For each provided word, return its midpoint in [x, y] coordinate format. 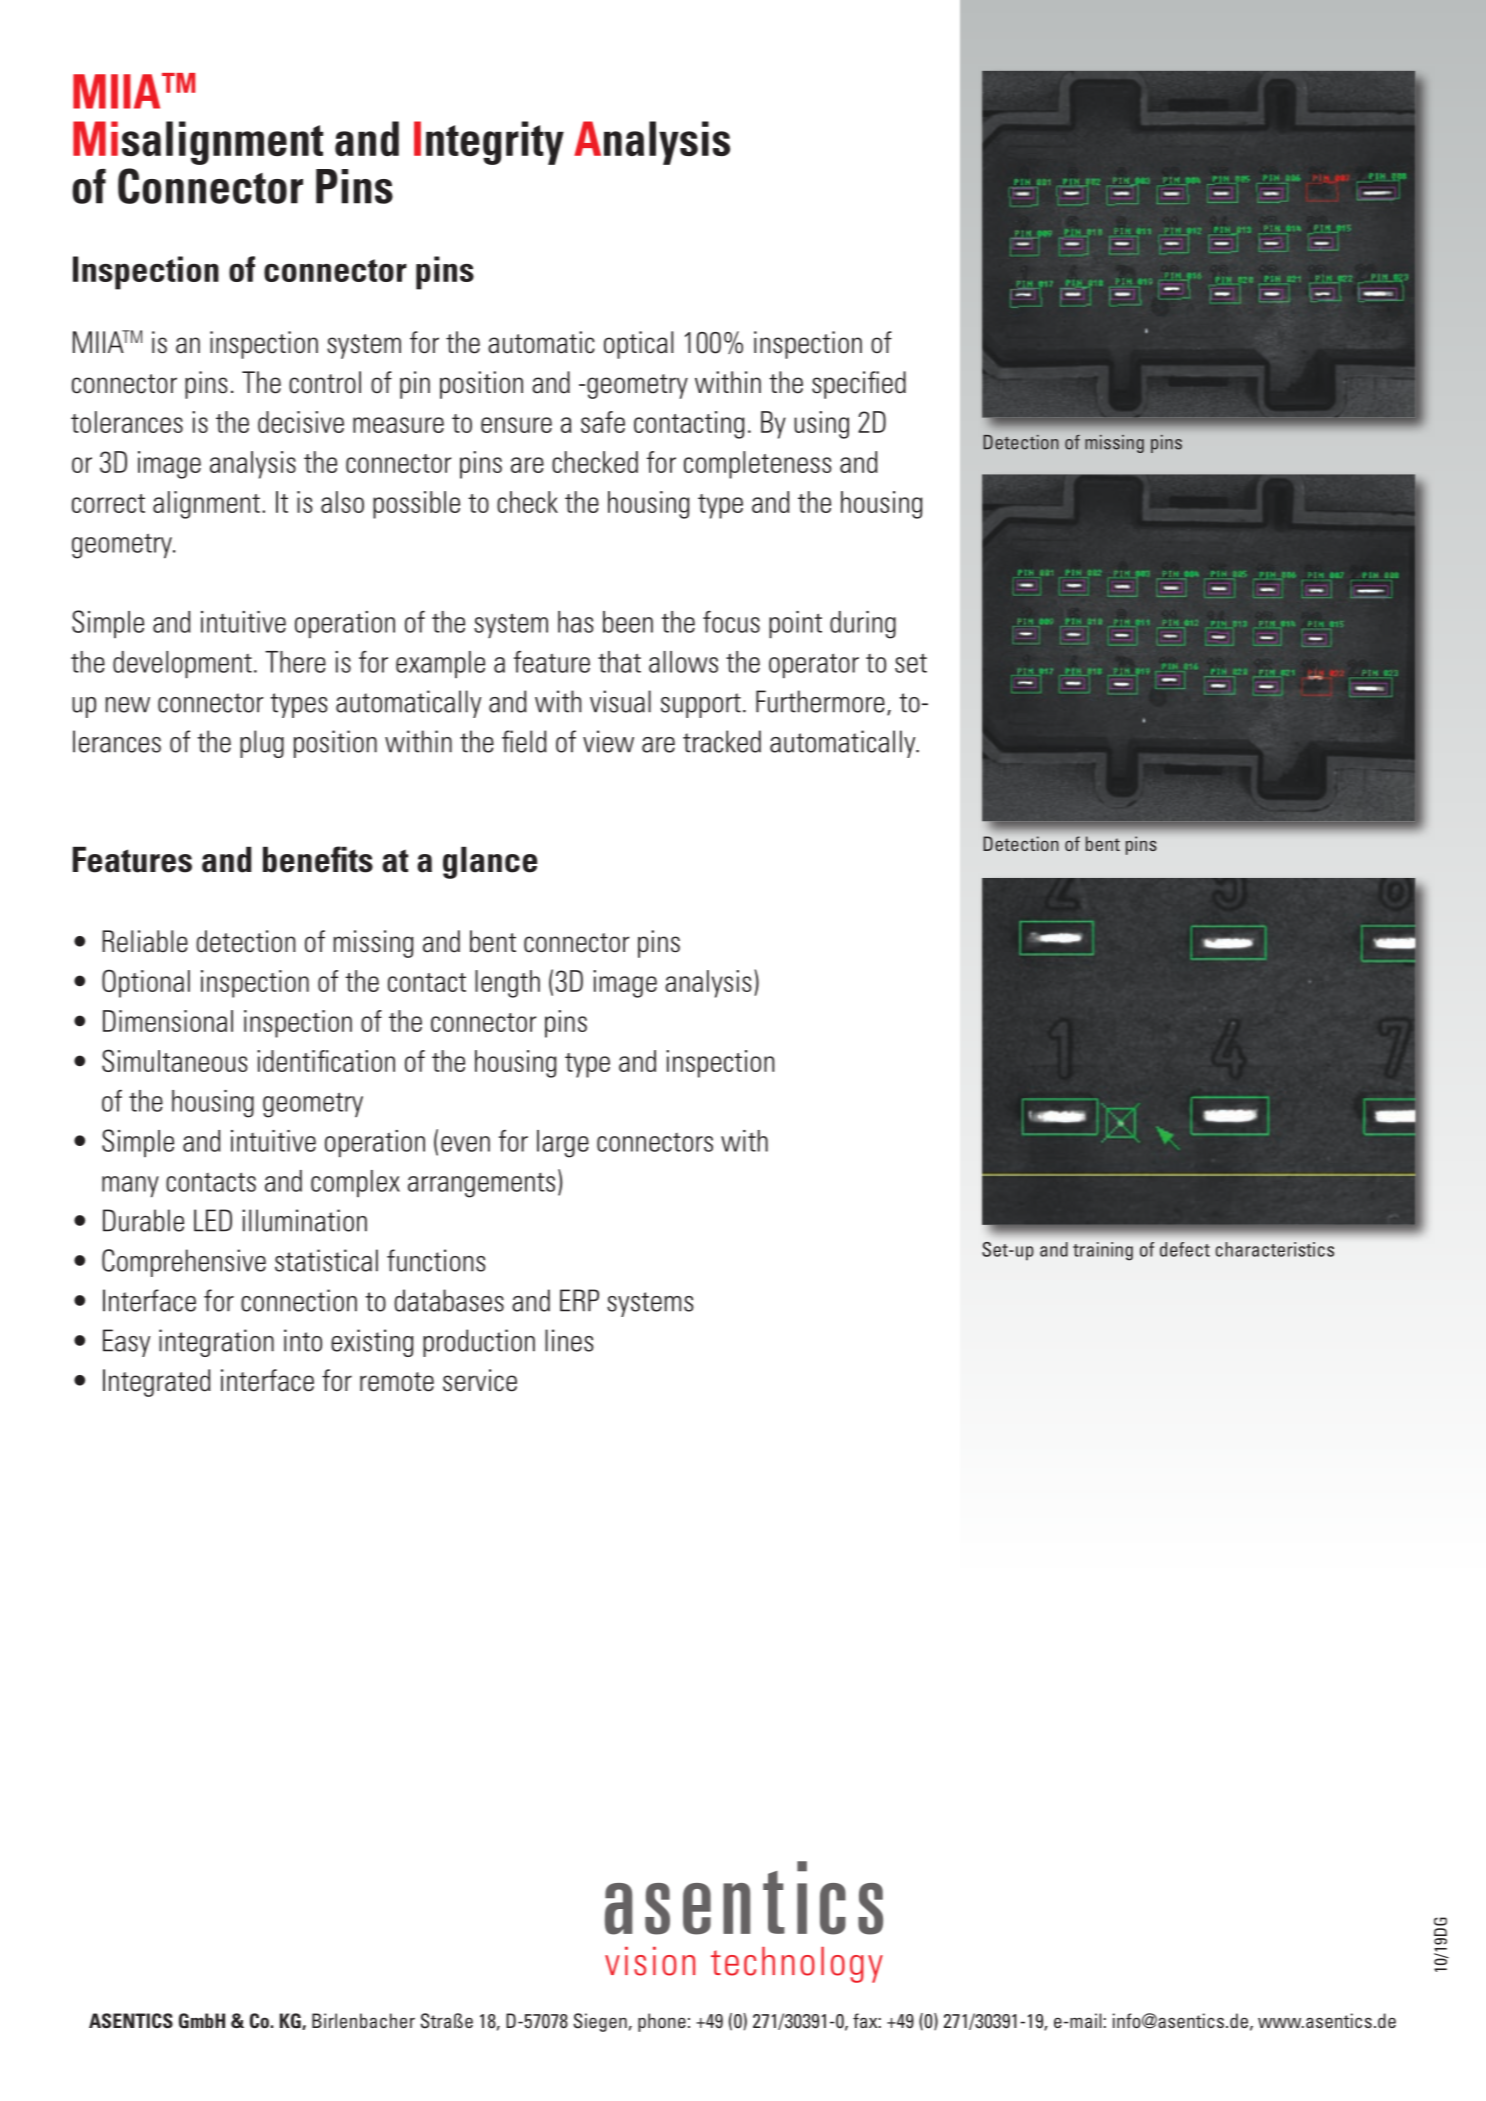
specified [859, 385]
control [325, 382]
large [563, 1144]
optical [638, 345]
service [480, 1380]
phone [662, 2022]
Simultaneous [175, 1060]
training [1103, 1251]
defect [1185, 1249]
